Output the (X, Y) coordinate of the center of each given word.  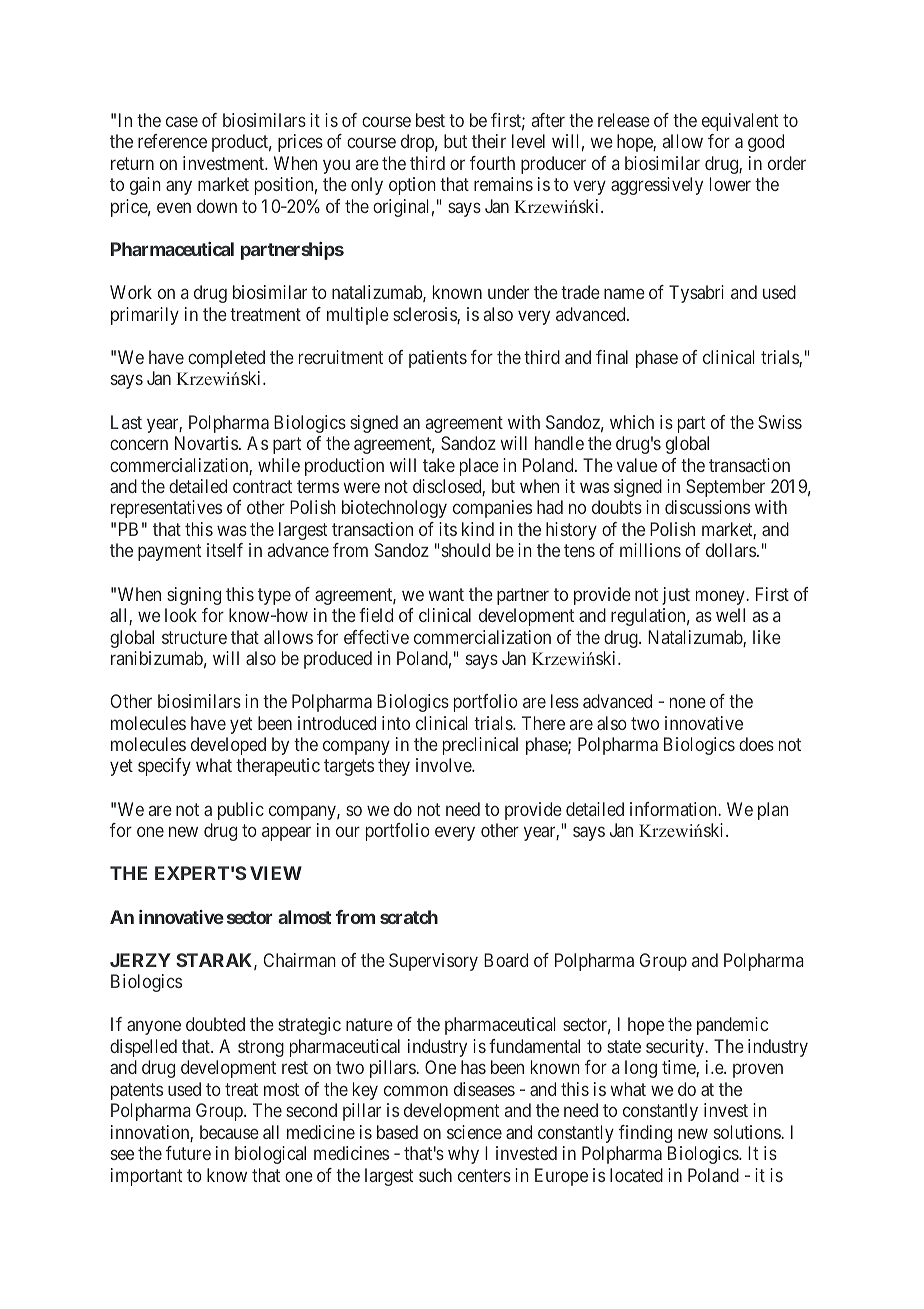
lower (730, 184)
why (463, 1155)
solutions (748, 1132)
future (188, 1153)
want (446, 594)
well (730, 615)
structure (194, 637)
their (489, 141)
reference (172, 141)
